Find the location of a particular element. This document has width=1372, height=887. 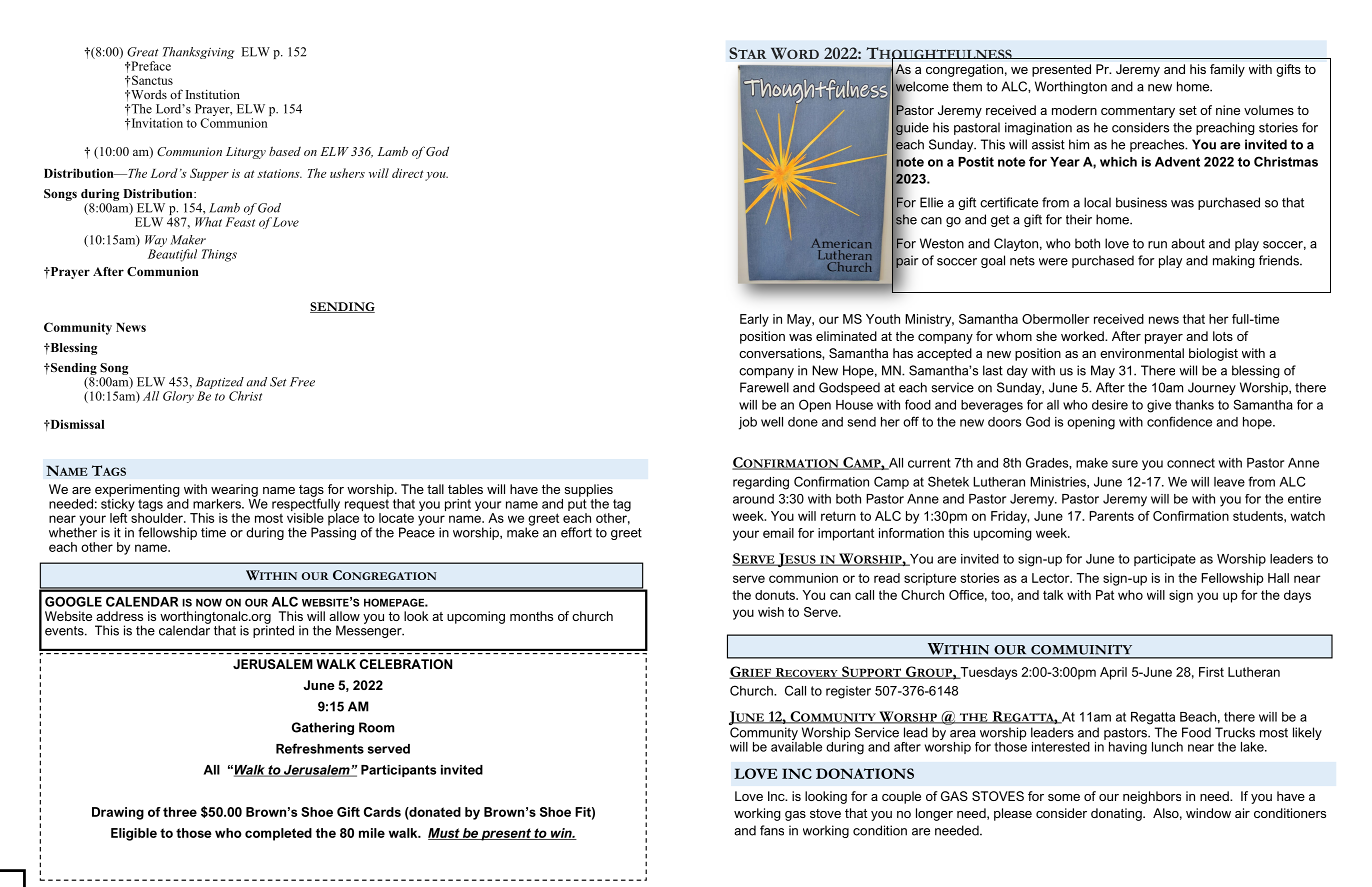

connect is located at coordinates (1191, 463).
